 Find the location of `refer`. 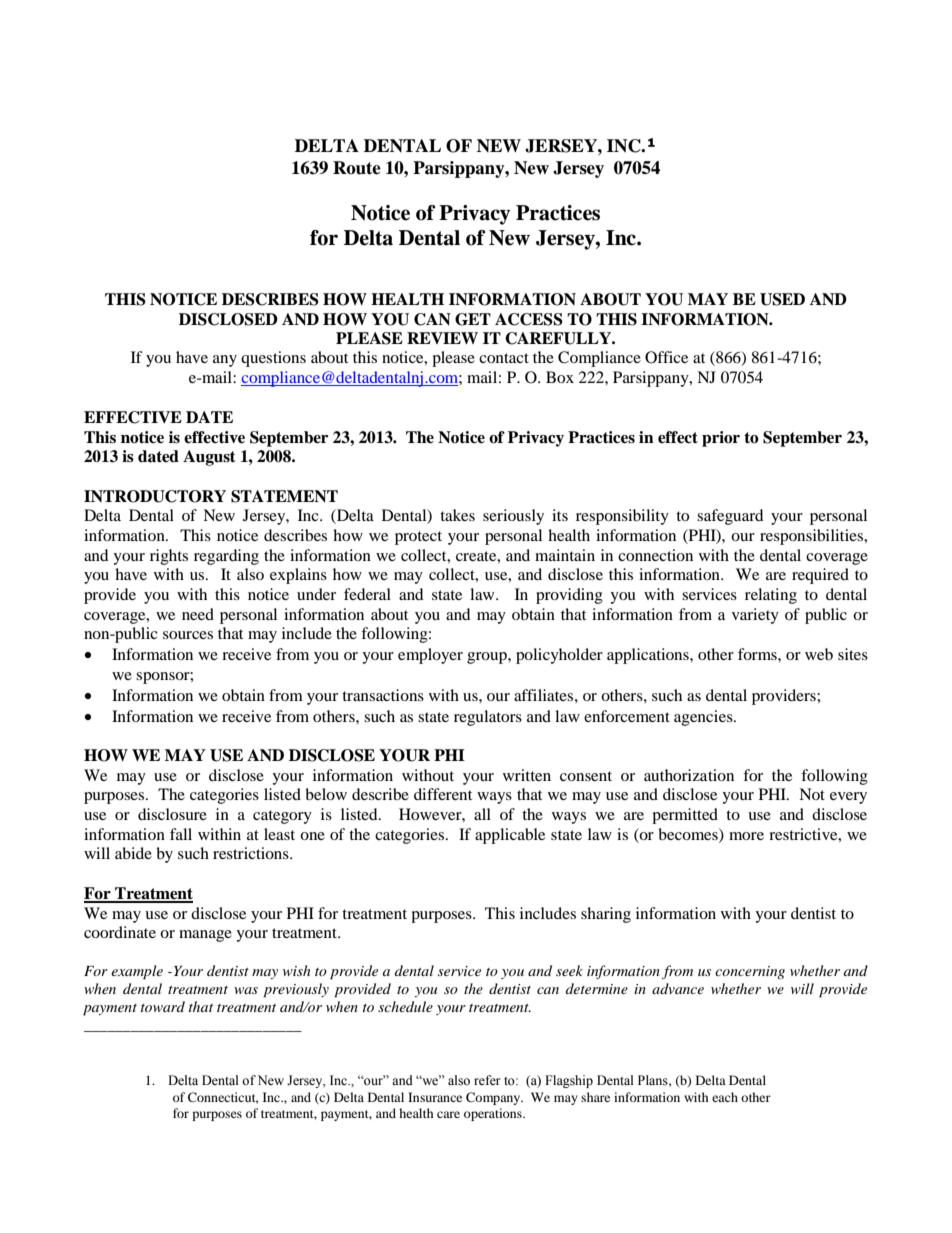

refer is located at coordinates (487, 1080).
